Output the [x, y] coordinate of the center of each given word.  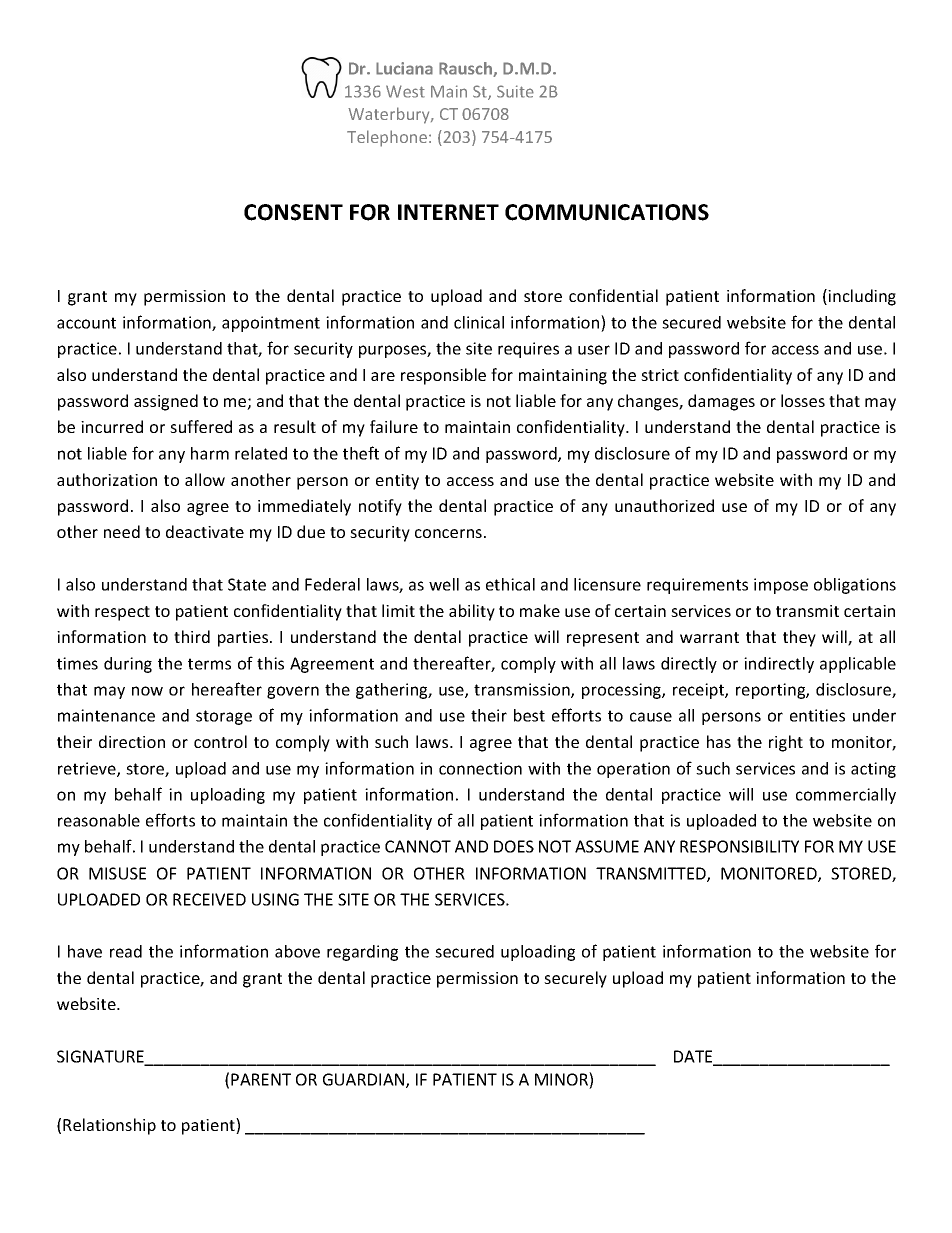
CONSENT [293, 212]
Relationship [109, 1126]
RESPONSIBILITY [739, 846]
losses [803, 400]
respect [122, 613]
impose [781, 586]
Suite [515, 91]
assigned [166, 402]
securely [575, 979]
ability [472, 612]
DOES [514, 846]
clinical [479, 322]
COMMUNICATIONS [607, 212]
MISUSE [117, 873]
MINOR [562, 1079]
